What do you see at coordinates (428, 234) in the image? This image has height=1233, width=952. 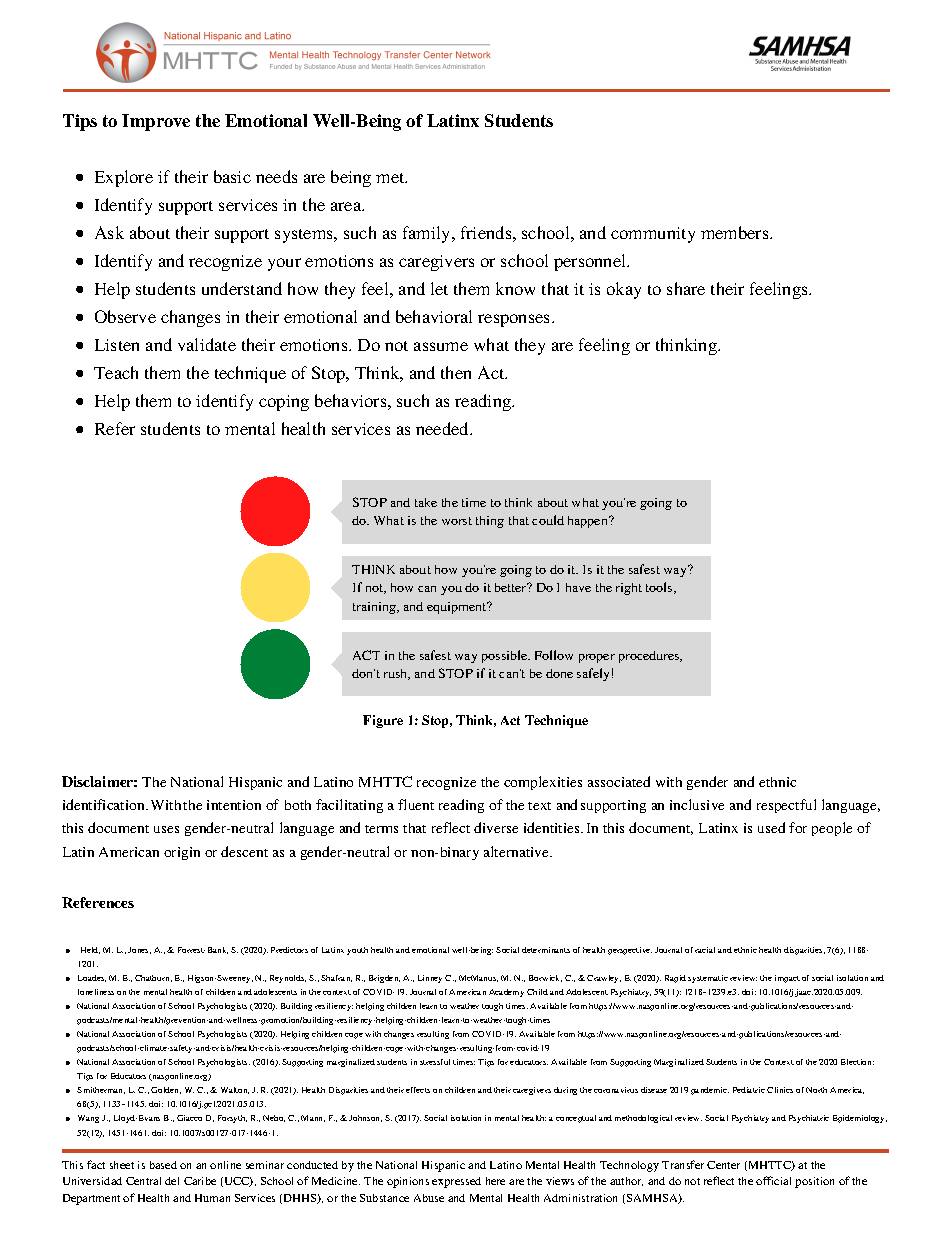 I see `family` at bounding box center [428, 234].
